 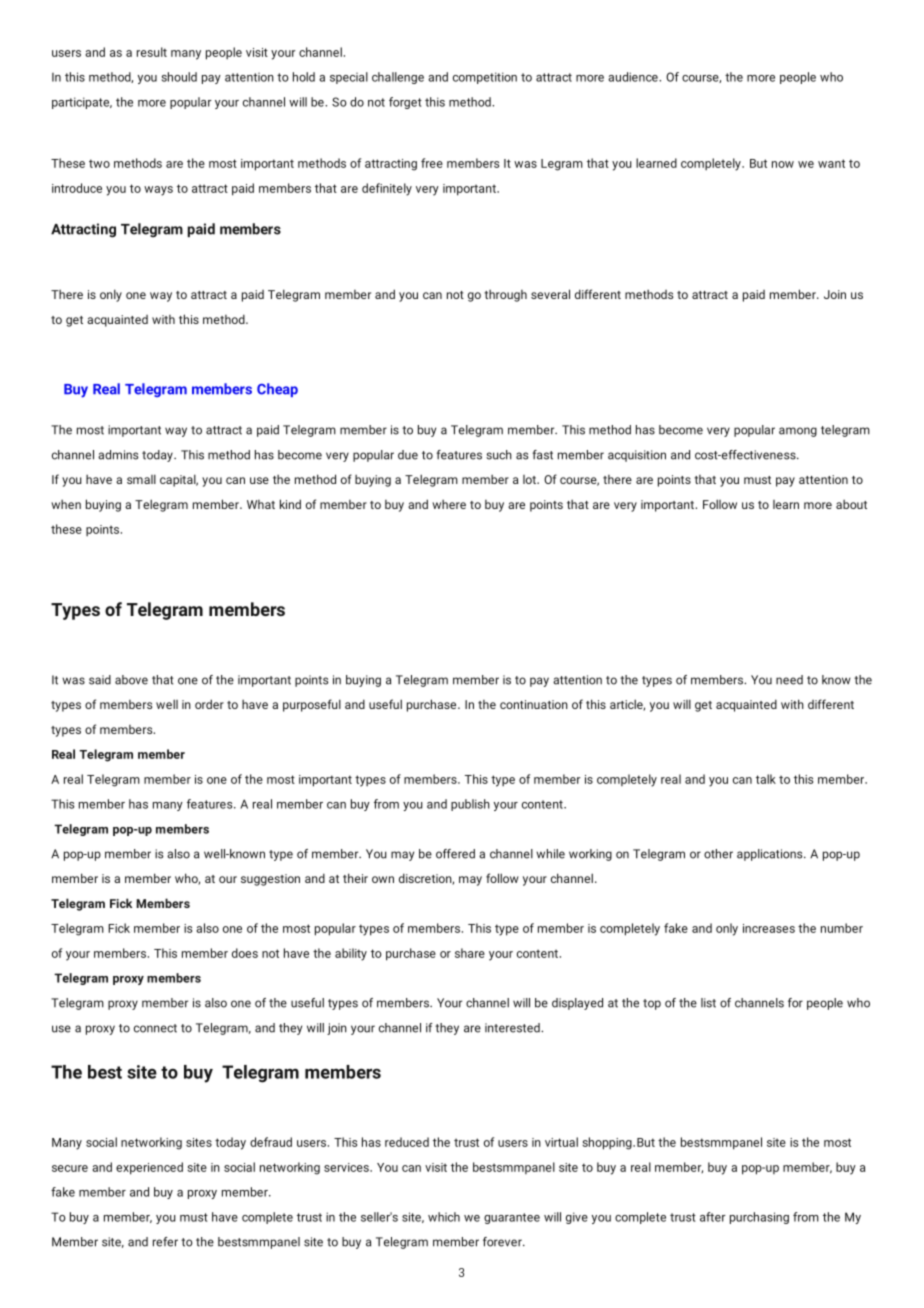 I want to click on forget, so click(x=405, y=103).
